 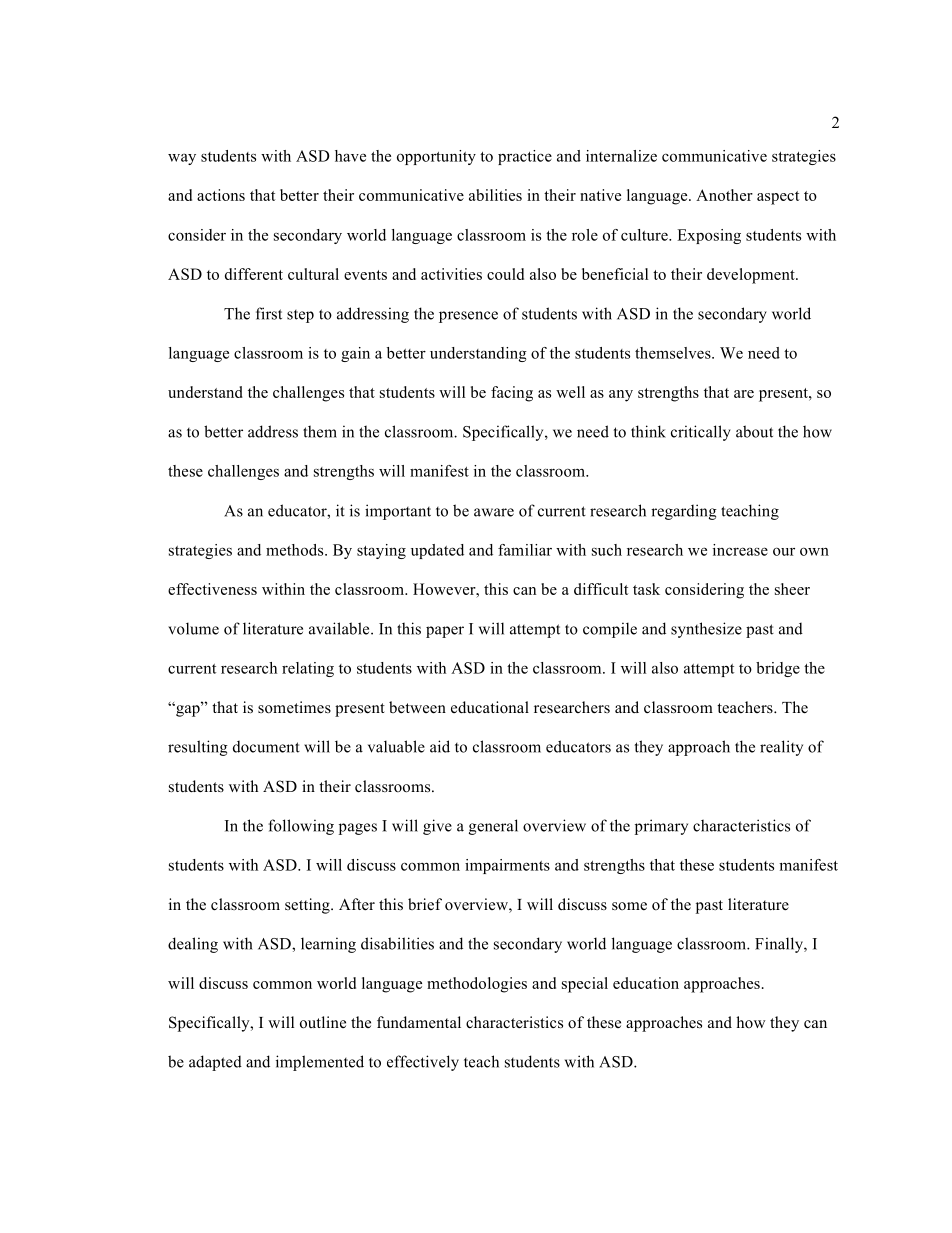 What do you see at coordinates (525, 157) in the screenshot?
I see `practice` at bounding box center [525, 157].
